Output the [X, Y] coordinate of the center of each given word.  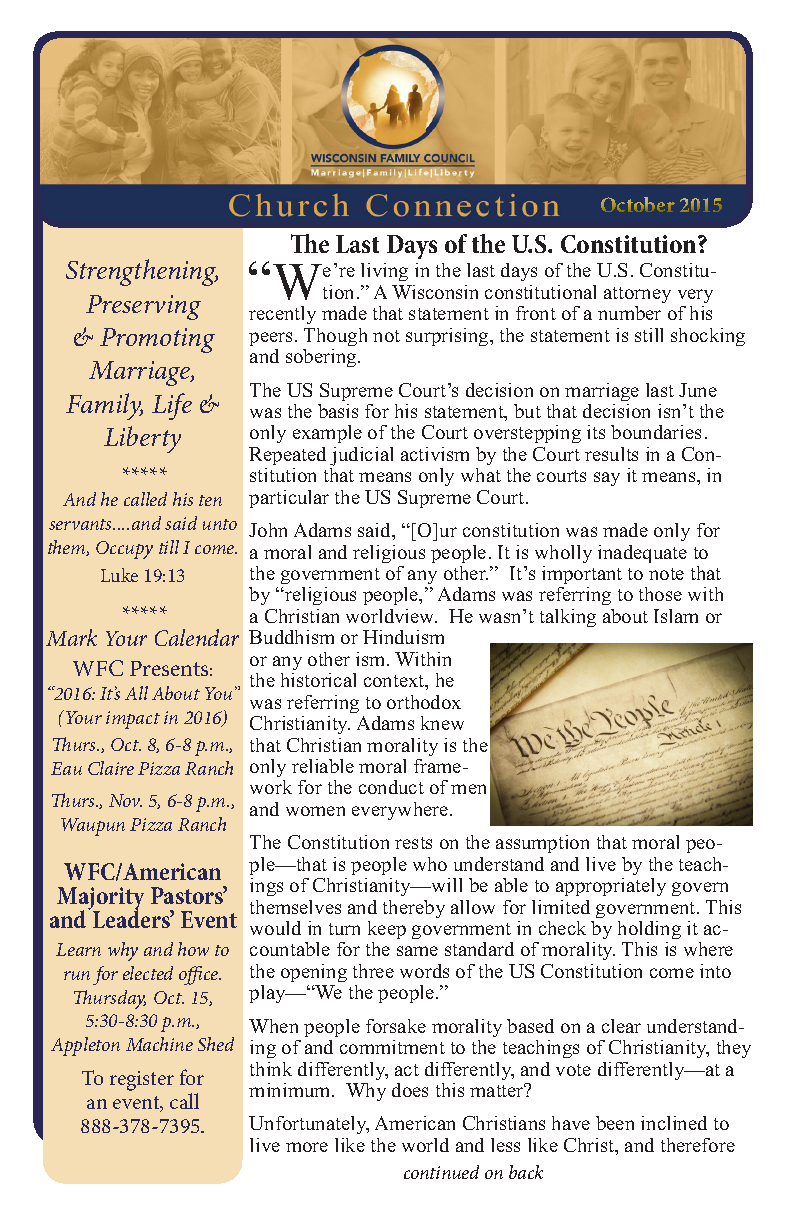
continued [441, 1172]
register [142, 1081]
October [638, 203]
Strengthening [142, 272]
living [384, 272]
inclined [674, 1123]
